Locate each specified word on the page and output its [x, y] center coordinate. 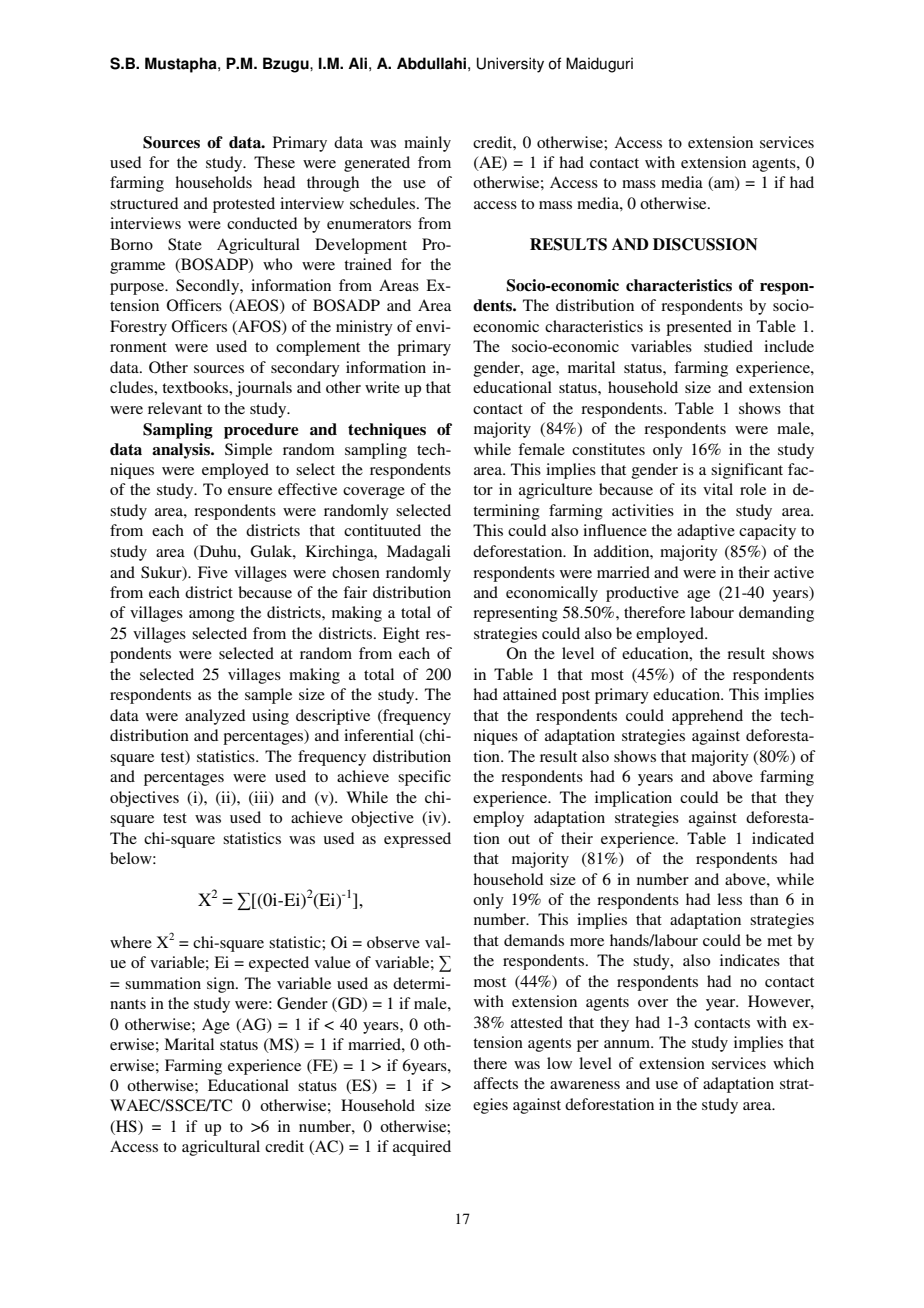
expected [279, 964]
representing [515, 614]
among [212, 616]
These [274, 162]
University [510, 65]
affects [496, 1083]
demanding [776, 614]
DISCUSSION [705, 244]
